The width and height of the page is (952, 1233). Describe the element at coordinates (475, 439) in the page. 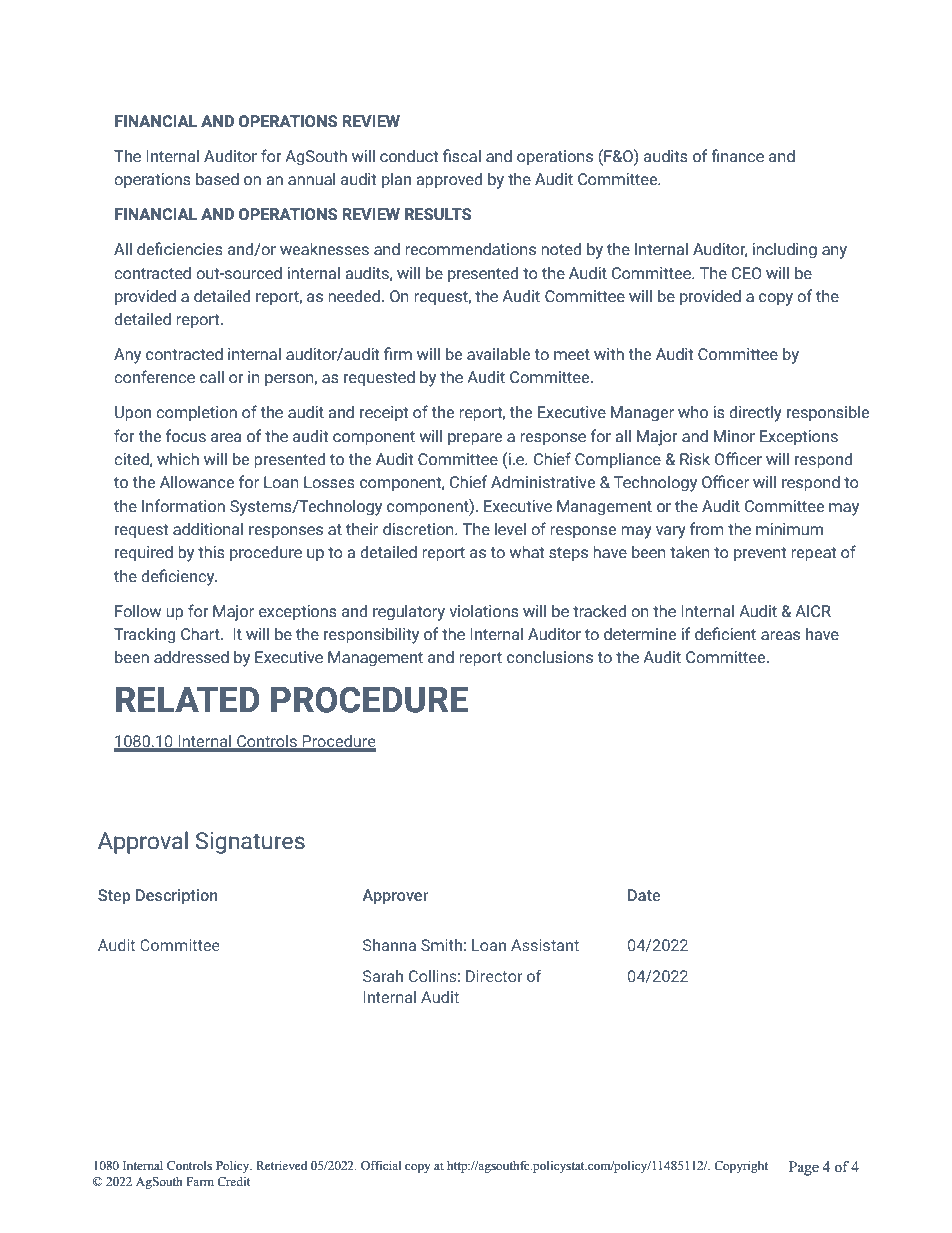

I see `prepare` at that location.
